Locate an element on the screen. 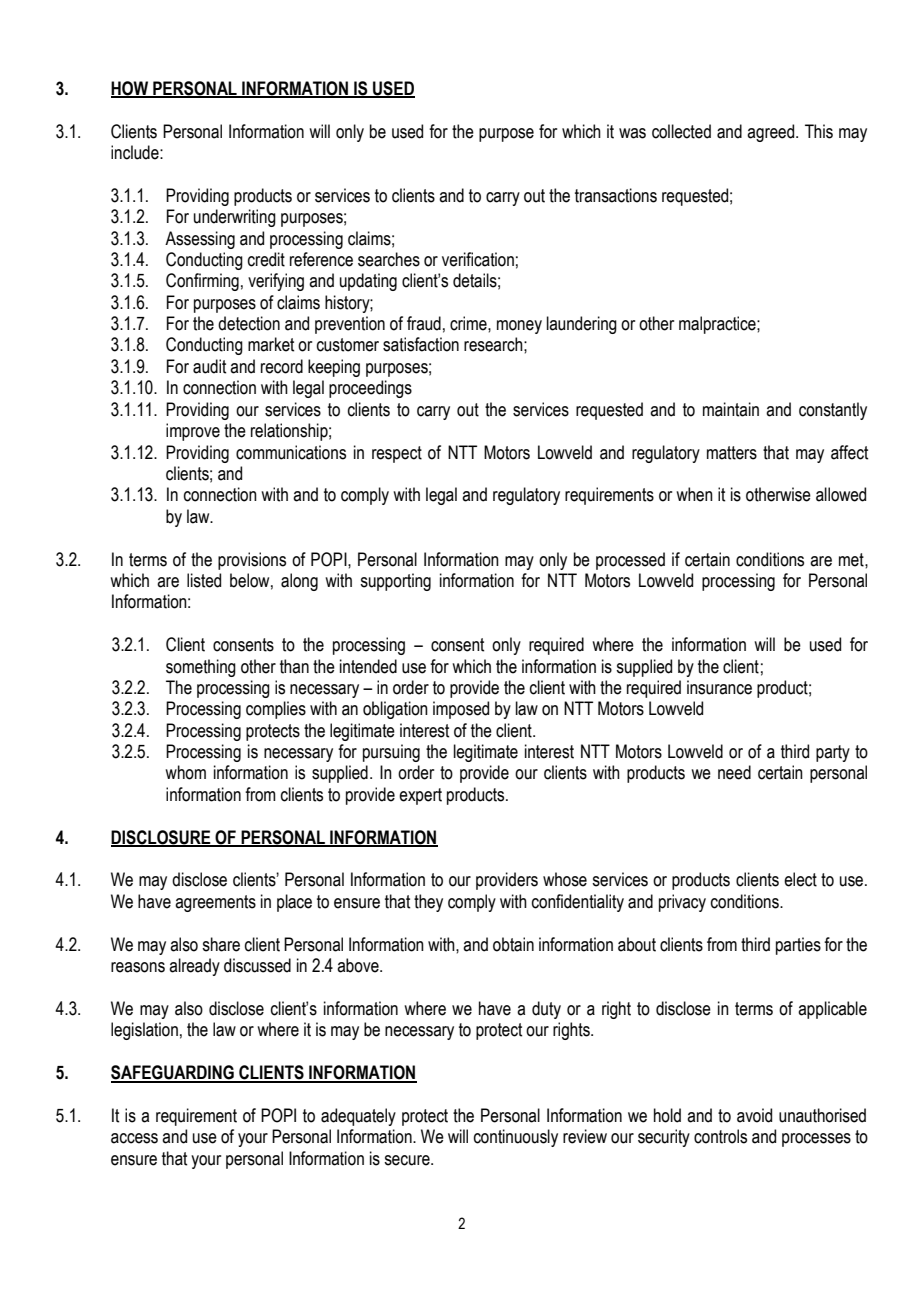 The width and height of the screenshot is (924, 1308). supporting is located at coordinates (395, 582).
